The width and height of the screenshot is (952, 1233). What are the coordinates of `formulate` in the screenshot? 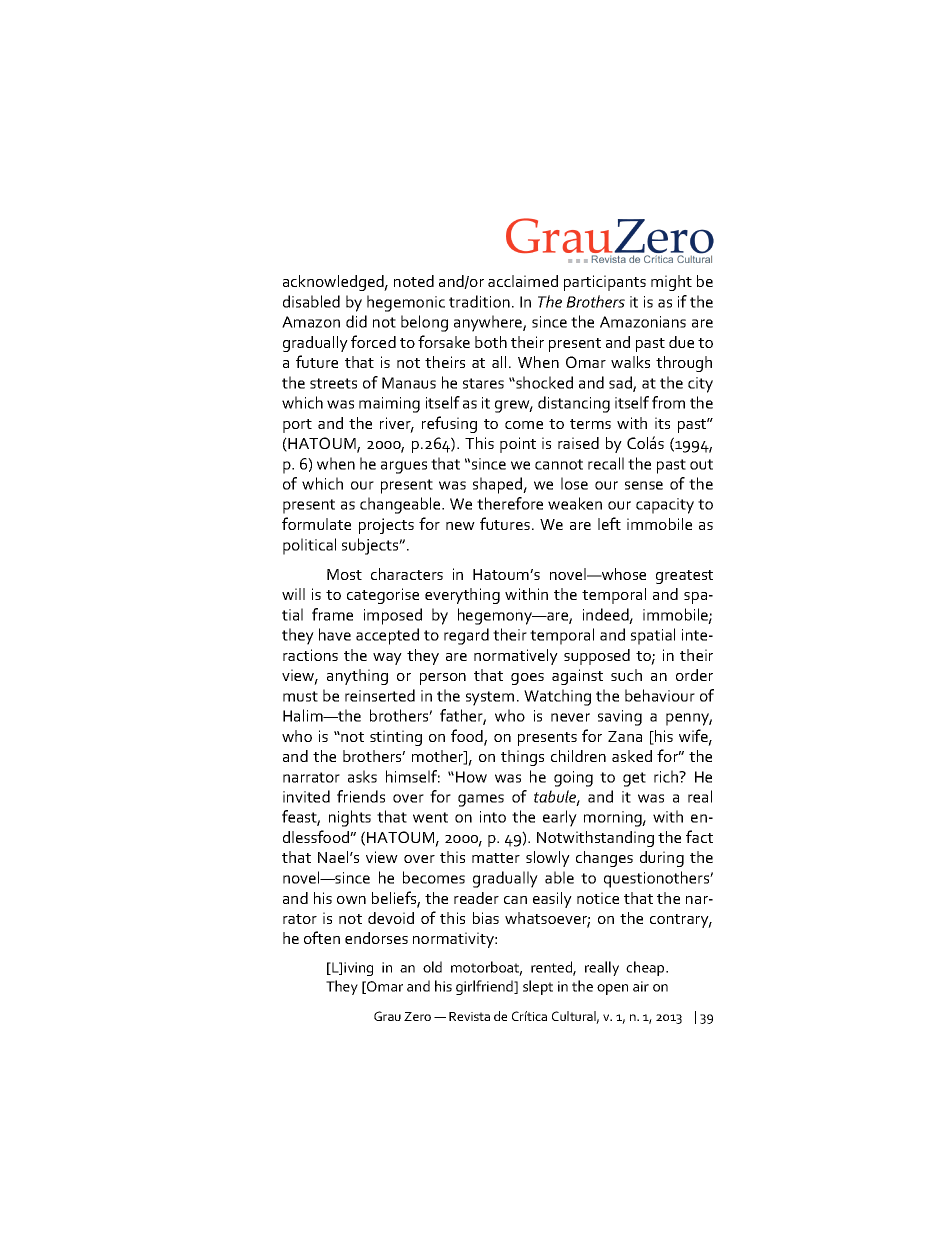 It's located at (316, 523).
